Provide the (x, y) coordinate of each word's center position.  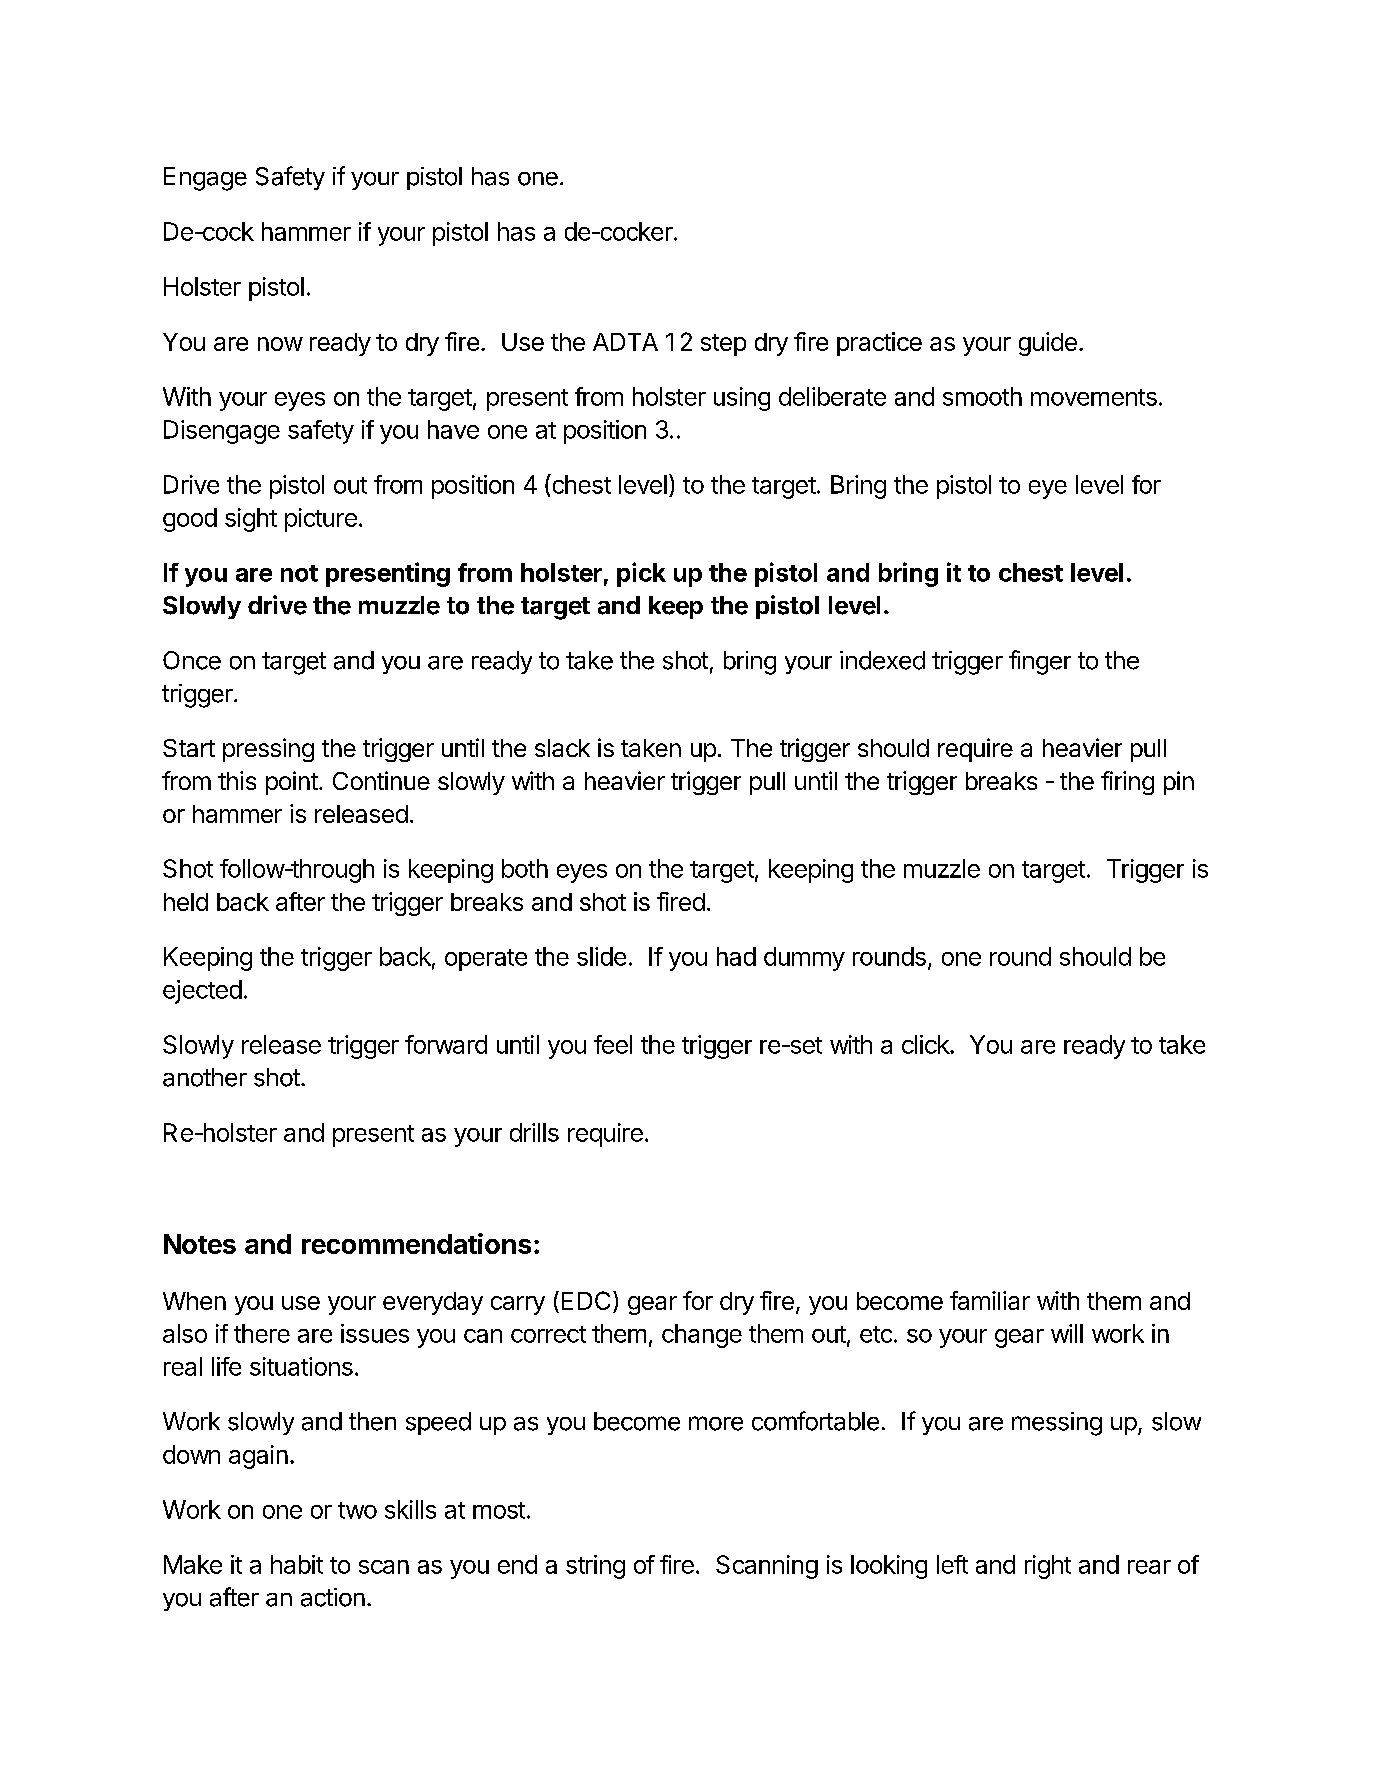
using (742, 399)
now (280, 344)
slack (562, 748)
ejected (202, 992)
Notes (200, 1244)
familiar (990, 1300)
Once (192, 660)
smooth (982, 396)
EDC (586, 1300)
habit (297, 1564)
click (926, 1044)
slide (601, 956)
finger (1040, 662)
